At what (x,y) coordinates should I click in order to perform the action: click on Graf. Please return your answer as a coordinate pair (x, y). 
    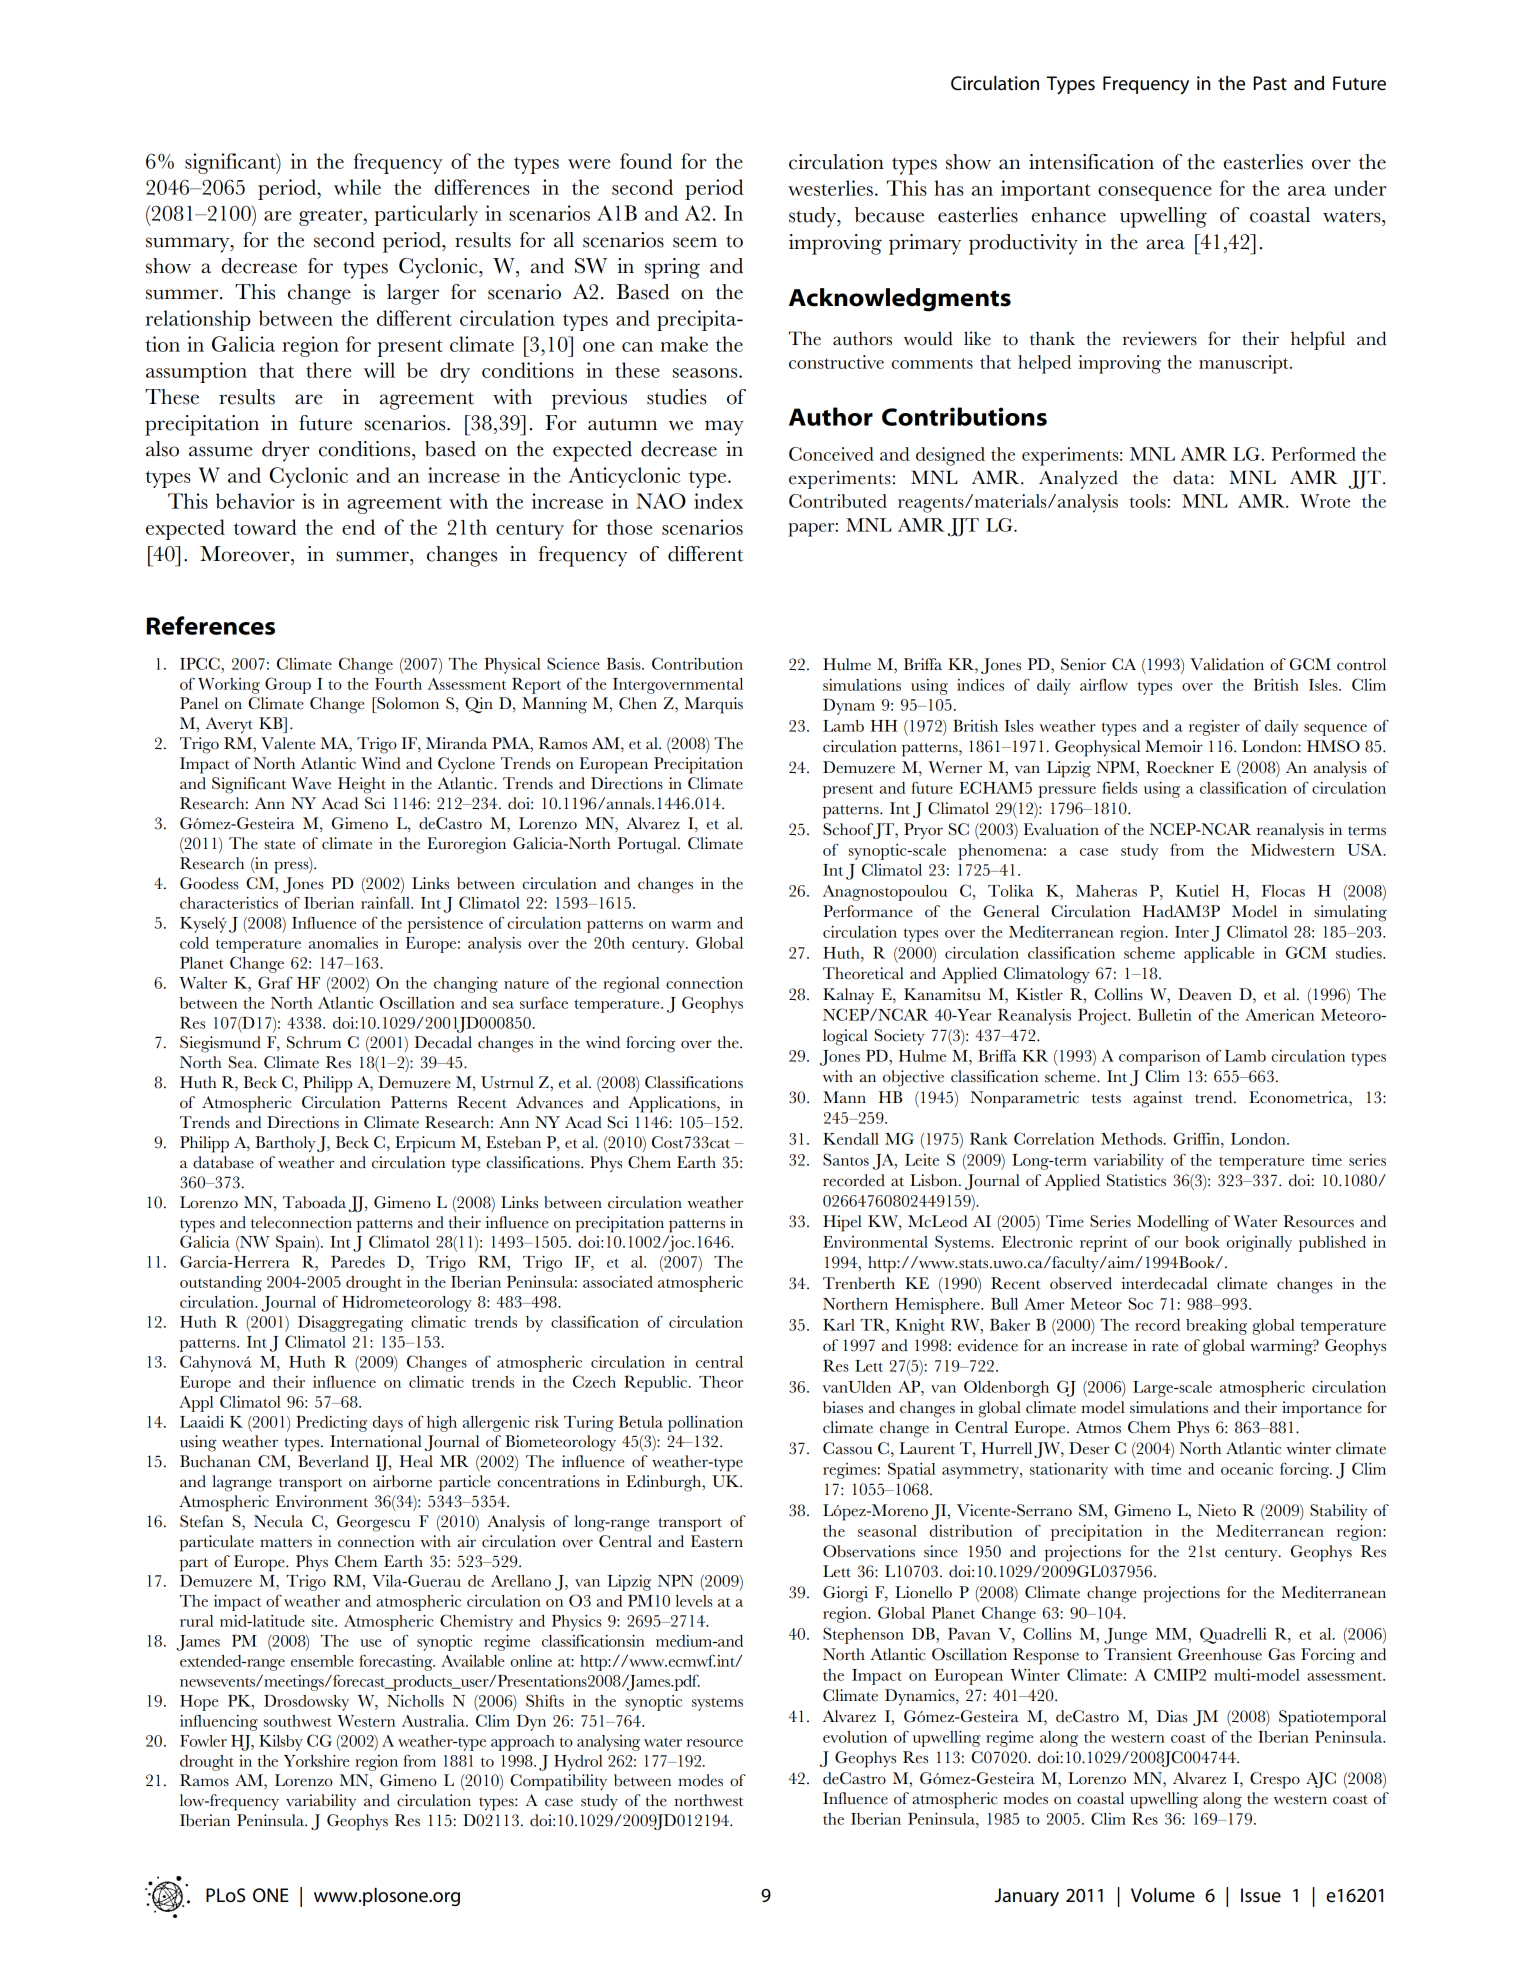
    Looking at the image, I should click on (275, 982).
